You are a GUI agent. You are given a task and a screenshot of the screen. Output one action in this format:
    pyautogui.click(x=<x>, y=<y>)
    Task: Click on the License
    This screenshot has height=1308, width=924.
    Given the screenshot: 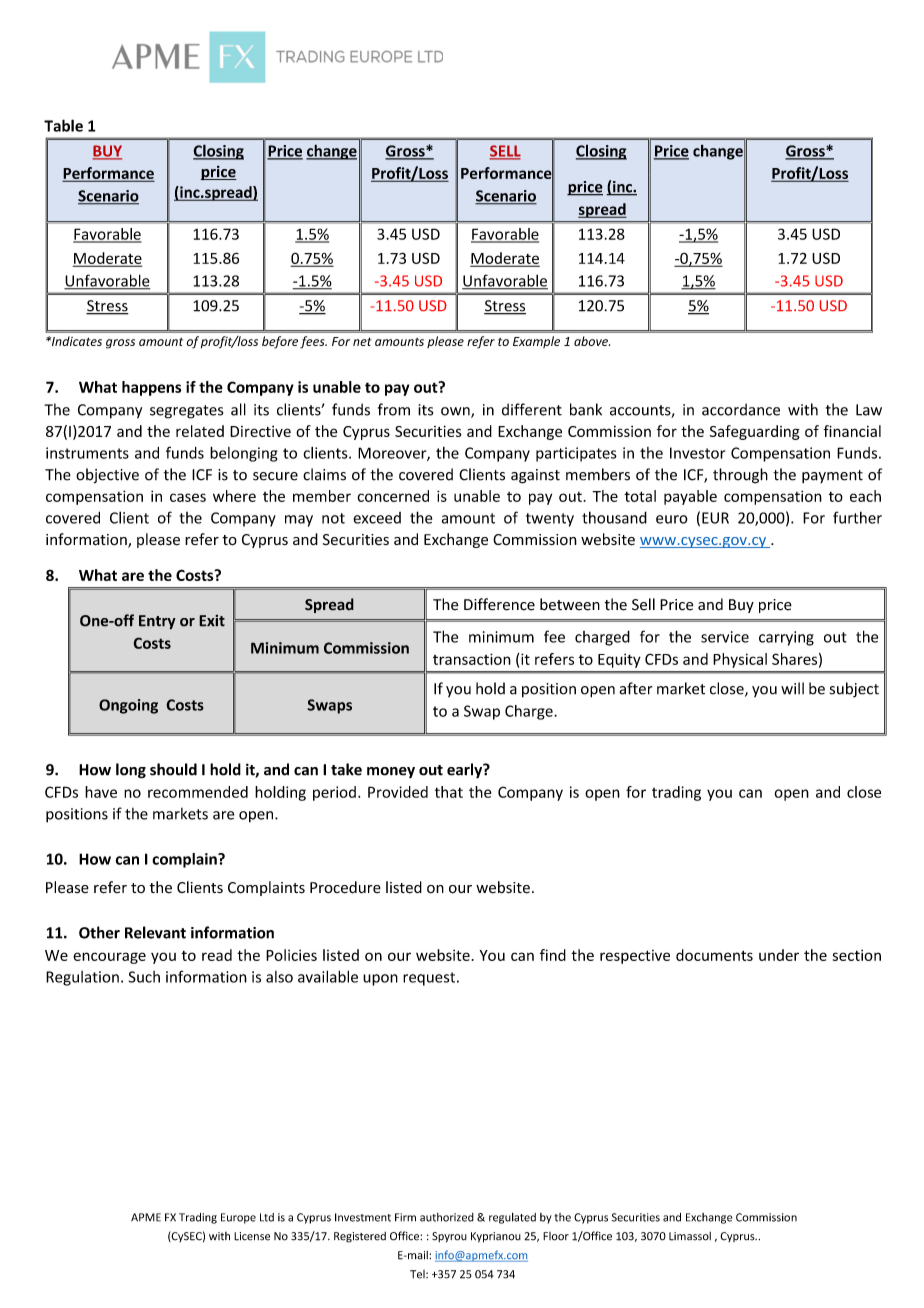 What is the action you would take?
    pyautogui.click(x=252, y=1236)
